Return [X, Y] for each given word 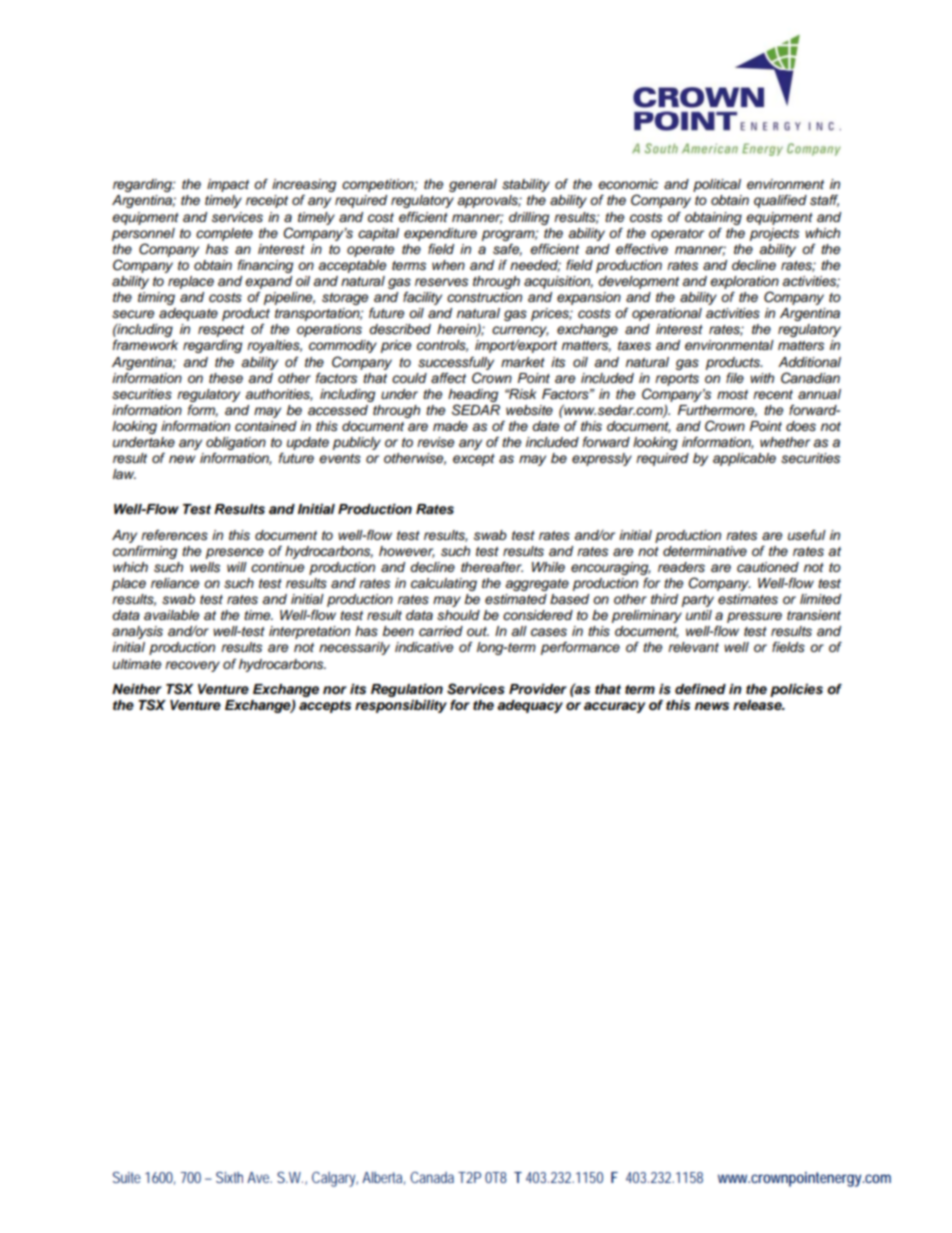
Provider [538, 689]
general [473, 185]
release [758, 705]
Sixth [229, 1177]
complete [224, 234]
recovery [192, 666]
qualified [780, 201]
